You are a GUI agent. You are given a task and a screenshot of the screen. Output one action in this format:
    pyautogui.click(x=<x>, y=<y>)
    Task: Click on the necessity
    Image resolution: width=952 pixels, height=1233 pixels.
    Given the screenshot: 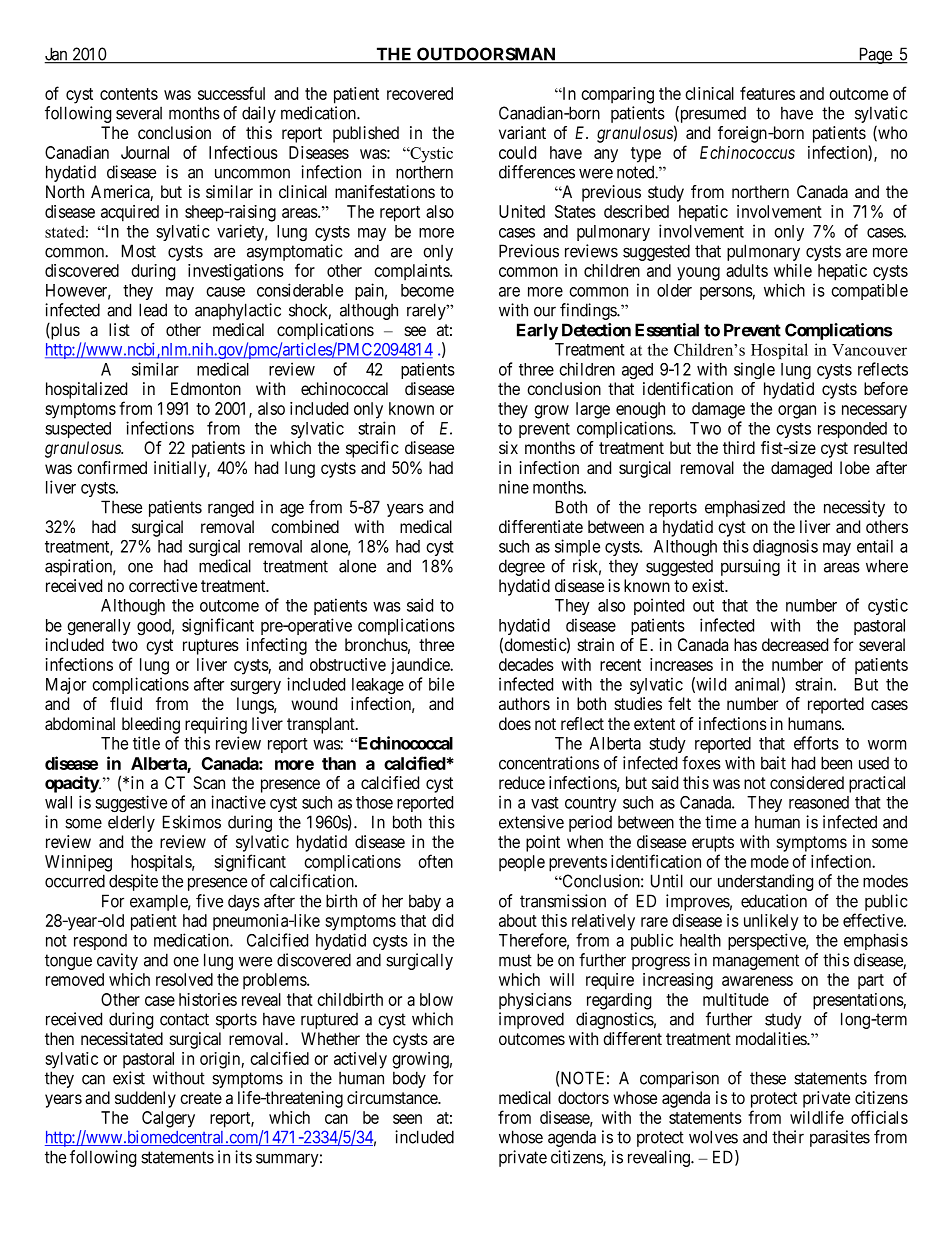 What is the action you would take?
    pyautogui.click(x=854, y=508)
